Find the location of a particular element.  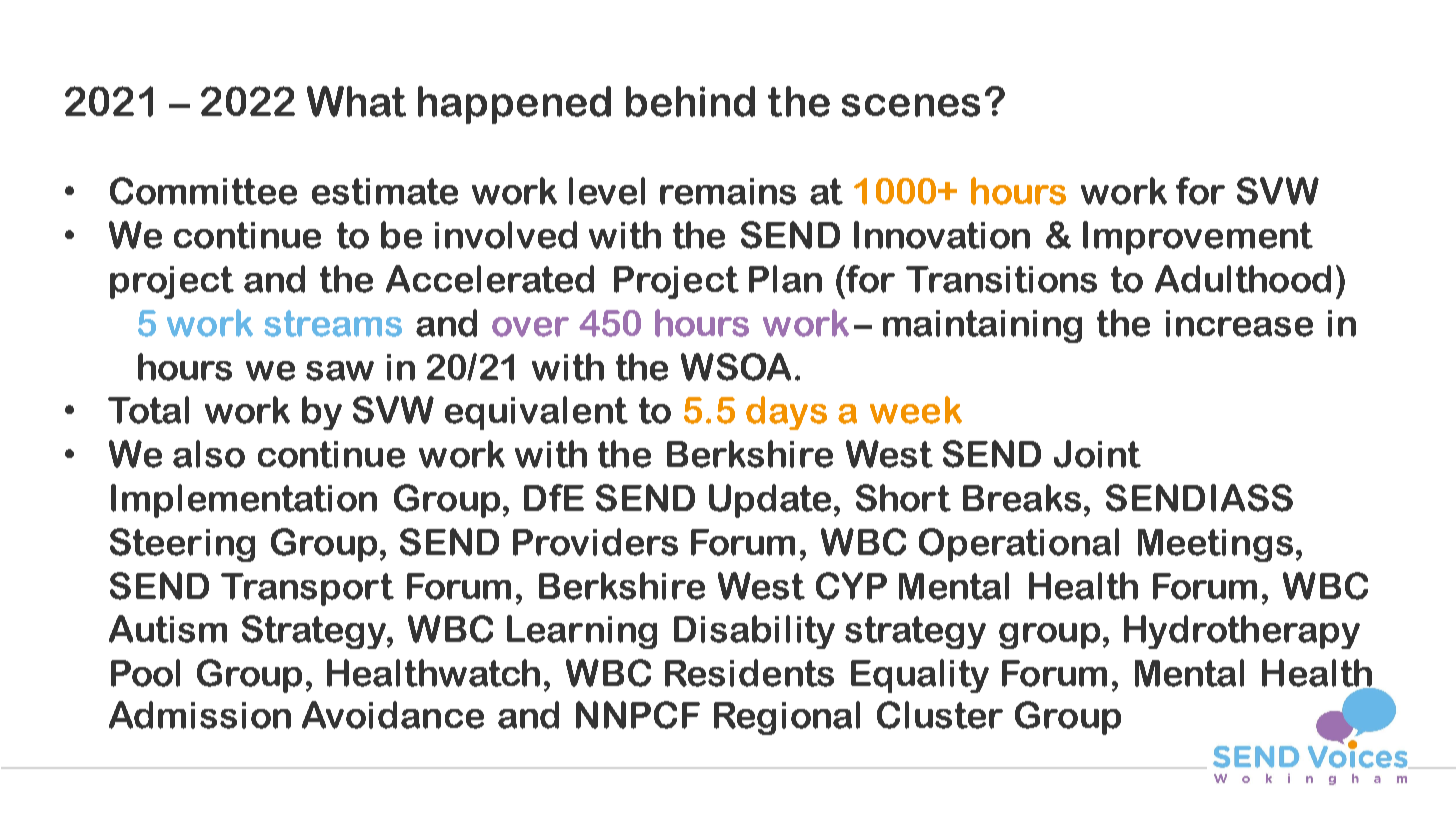

Breaks is located at coordinates (1022, 498).
